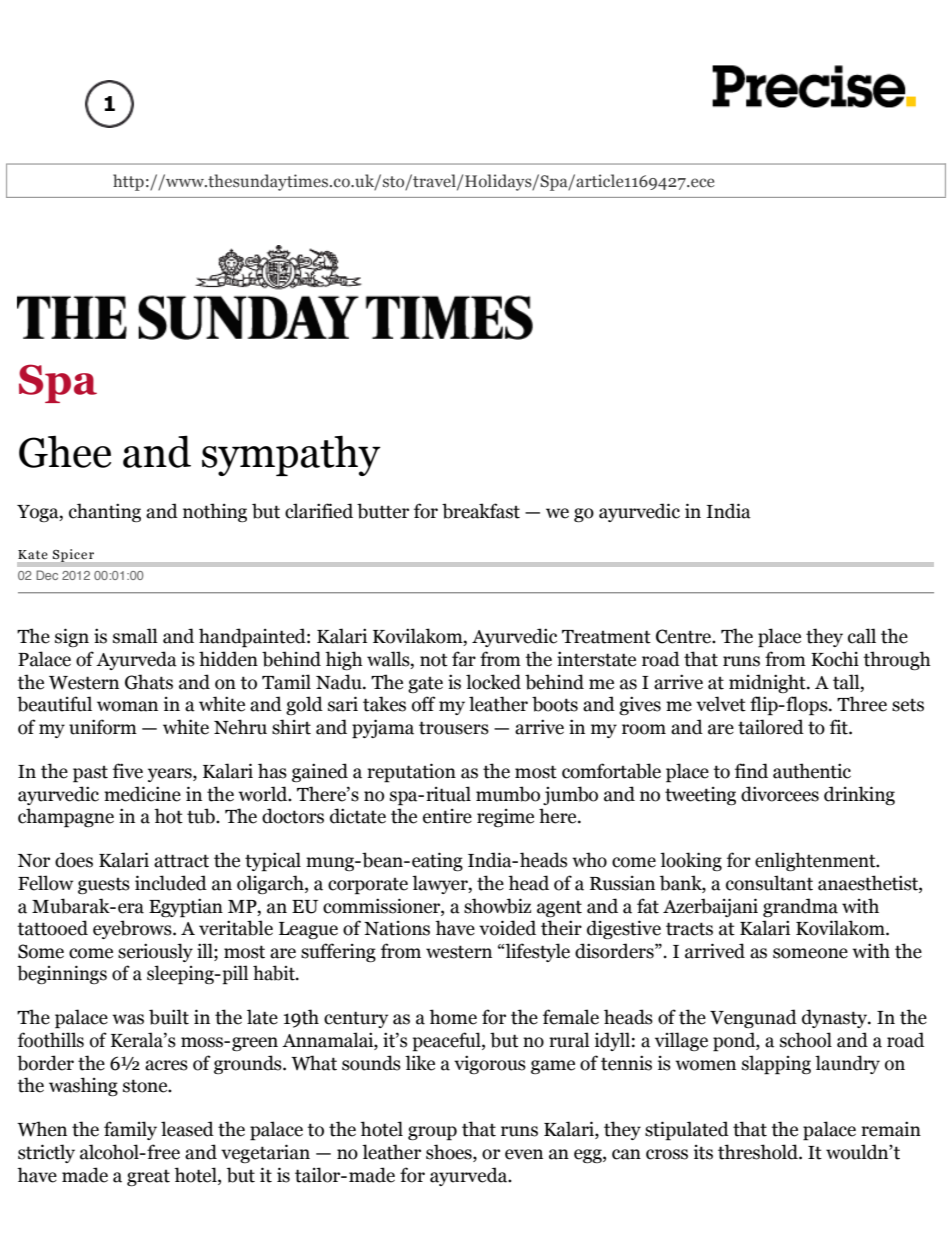 The height and width of the screenshot is (1233, 952). I want to click on call, so click(862, 636).
